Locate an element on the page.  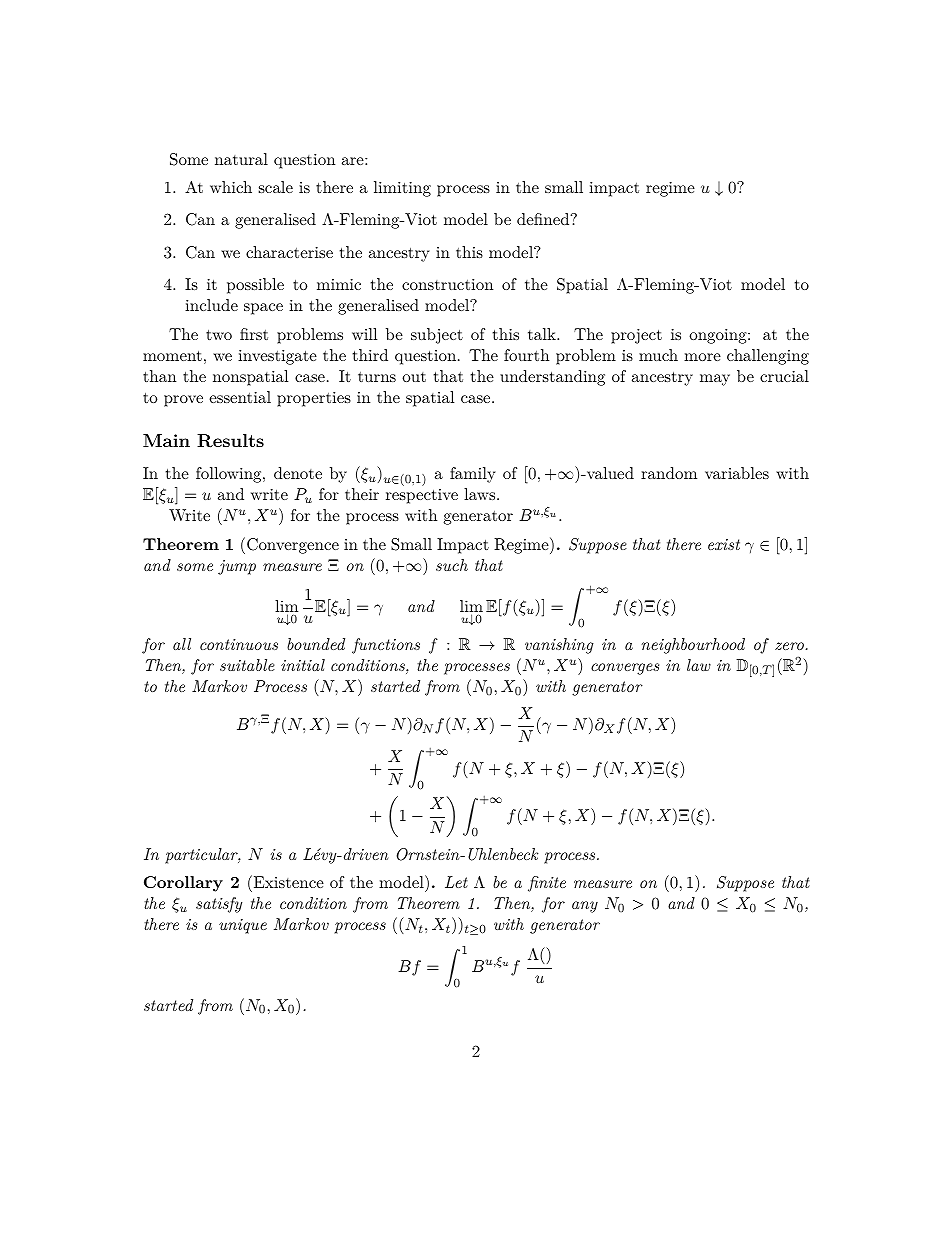
any is located at coordinates (585, 907).
